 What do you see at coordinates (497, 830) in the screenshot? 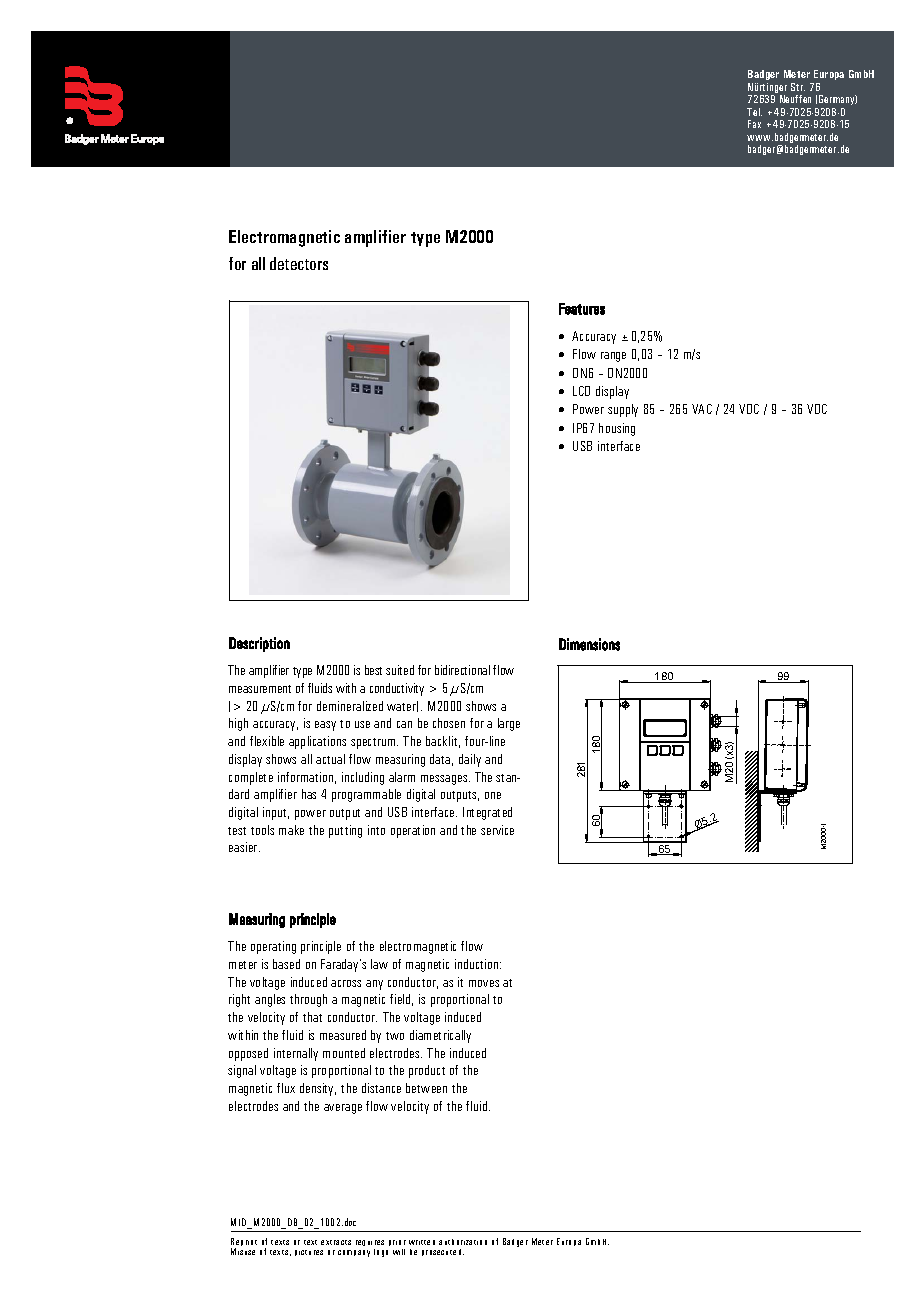
I see `service` at bounding box center [497, 830].
